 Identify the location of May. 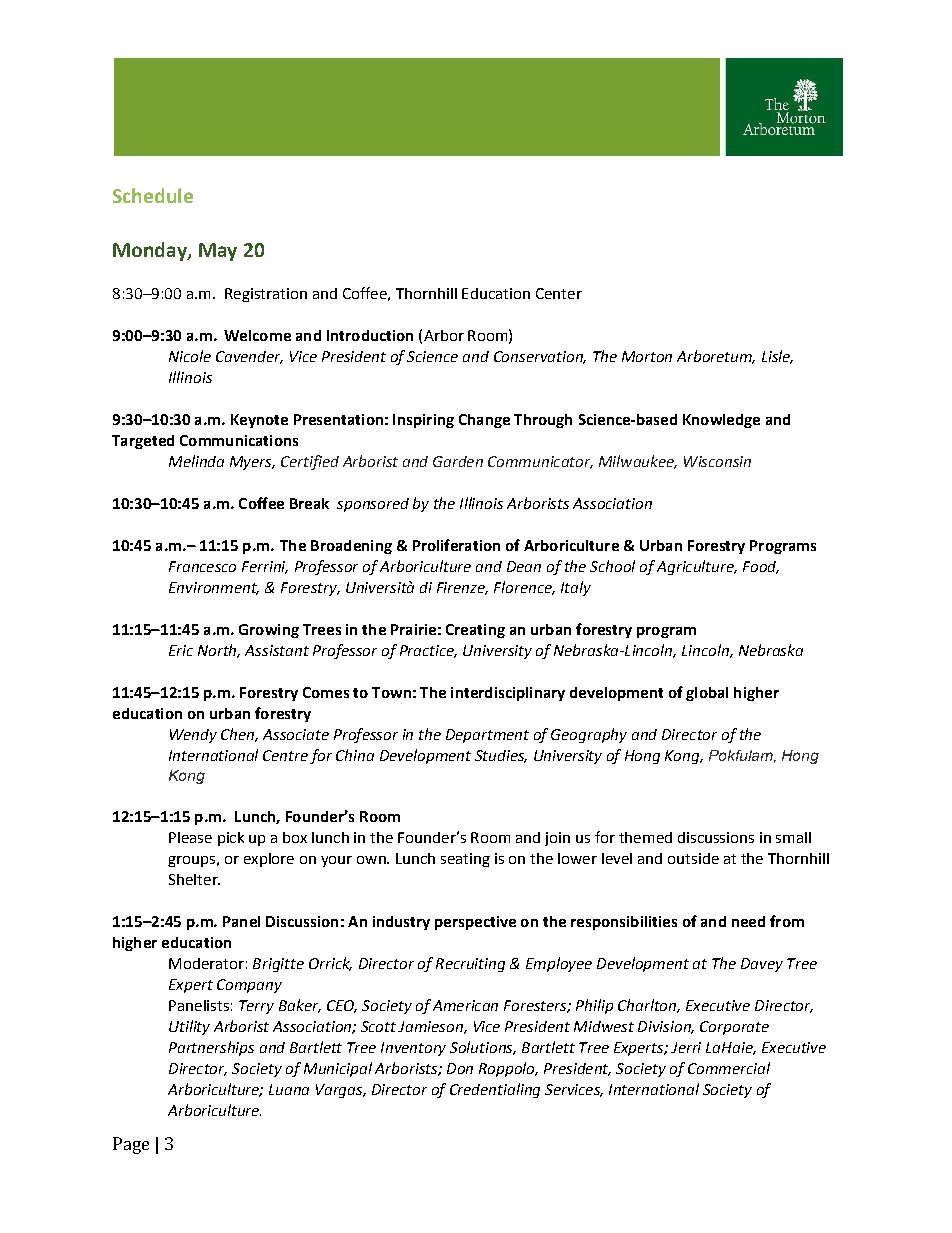
(218, 252).
